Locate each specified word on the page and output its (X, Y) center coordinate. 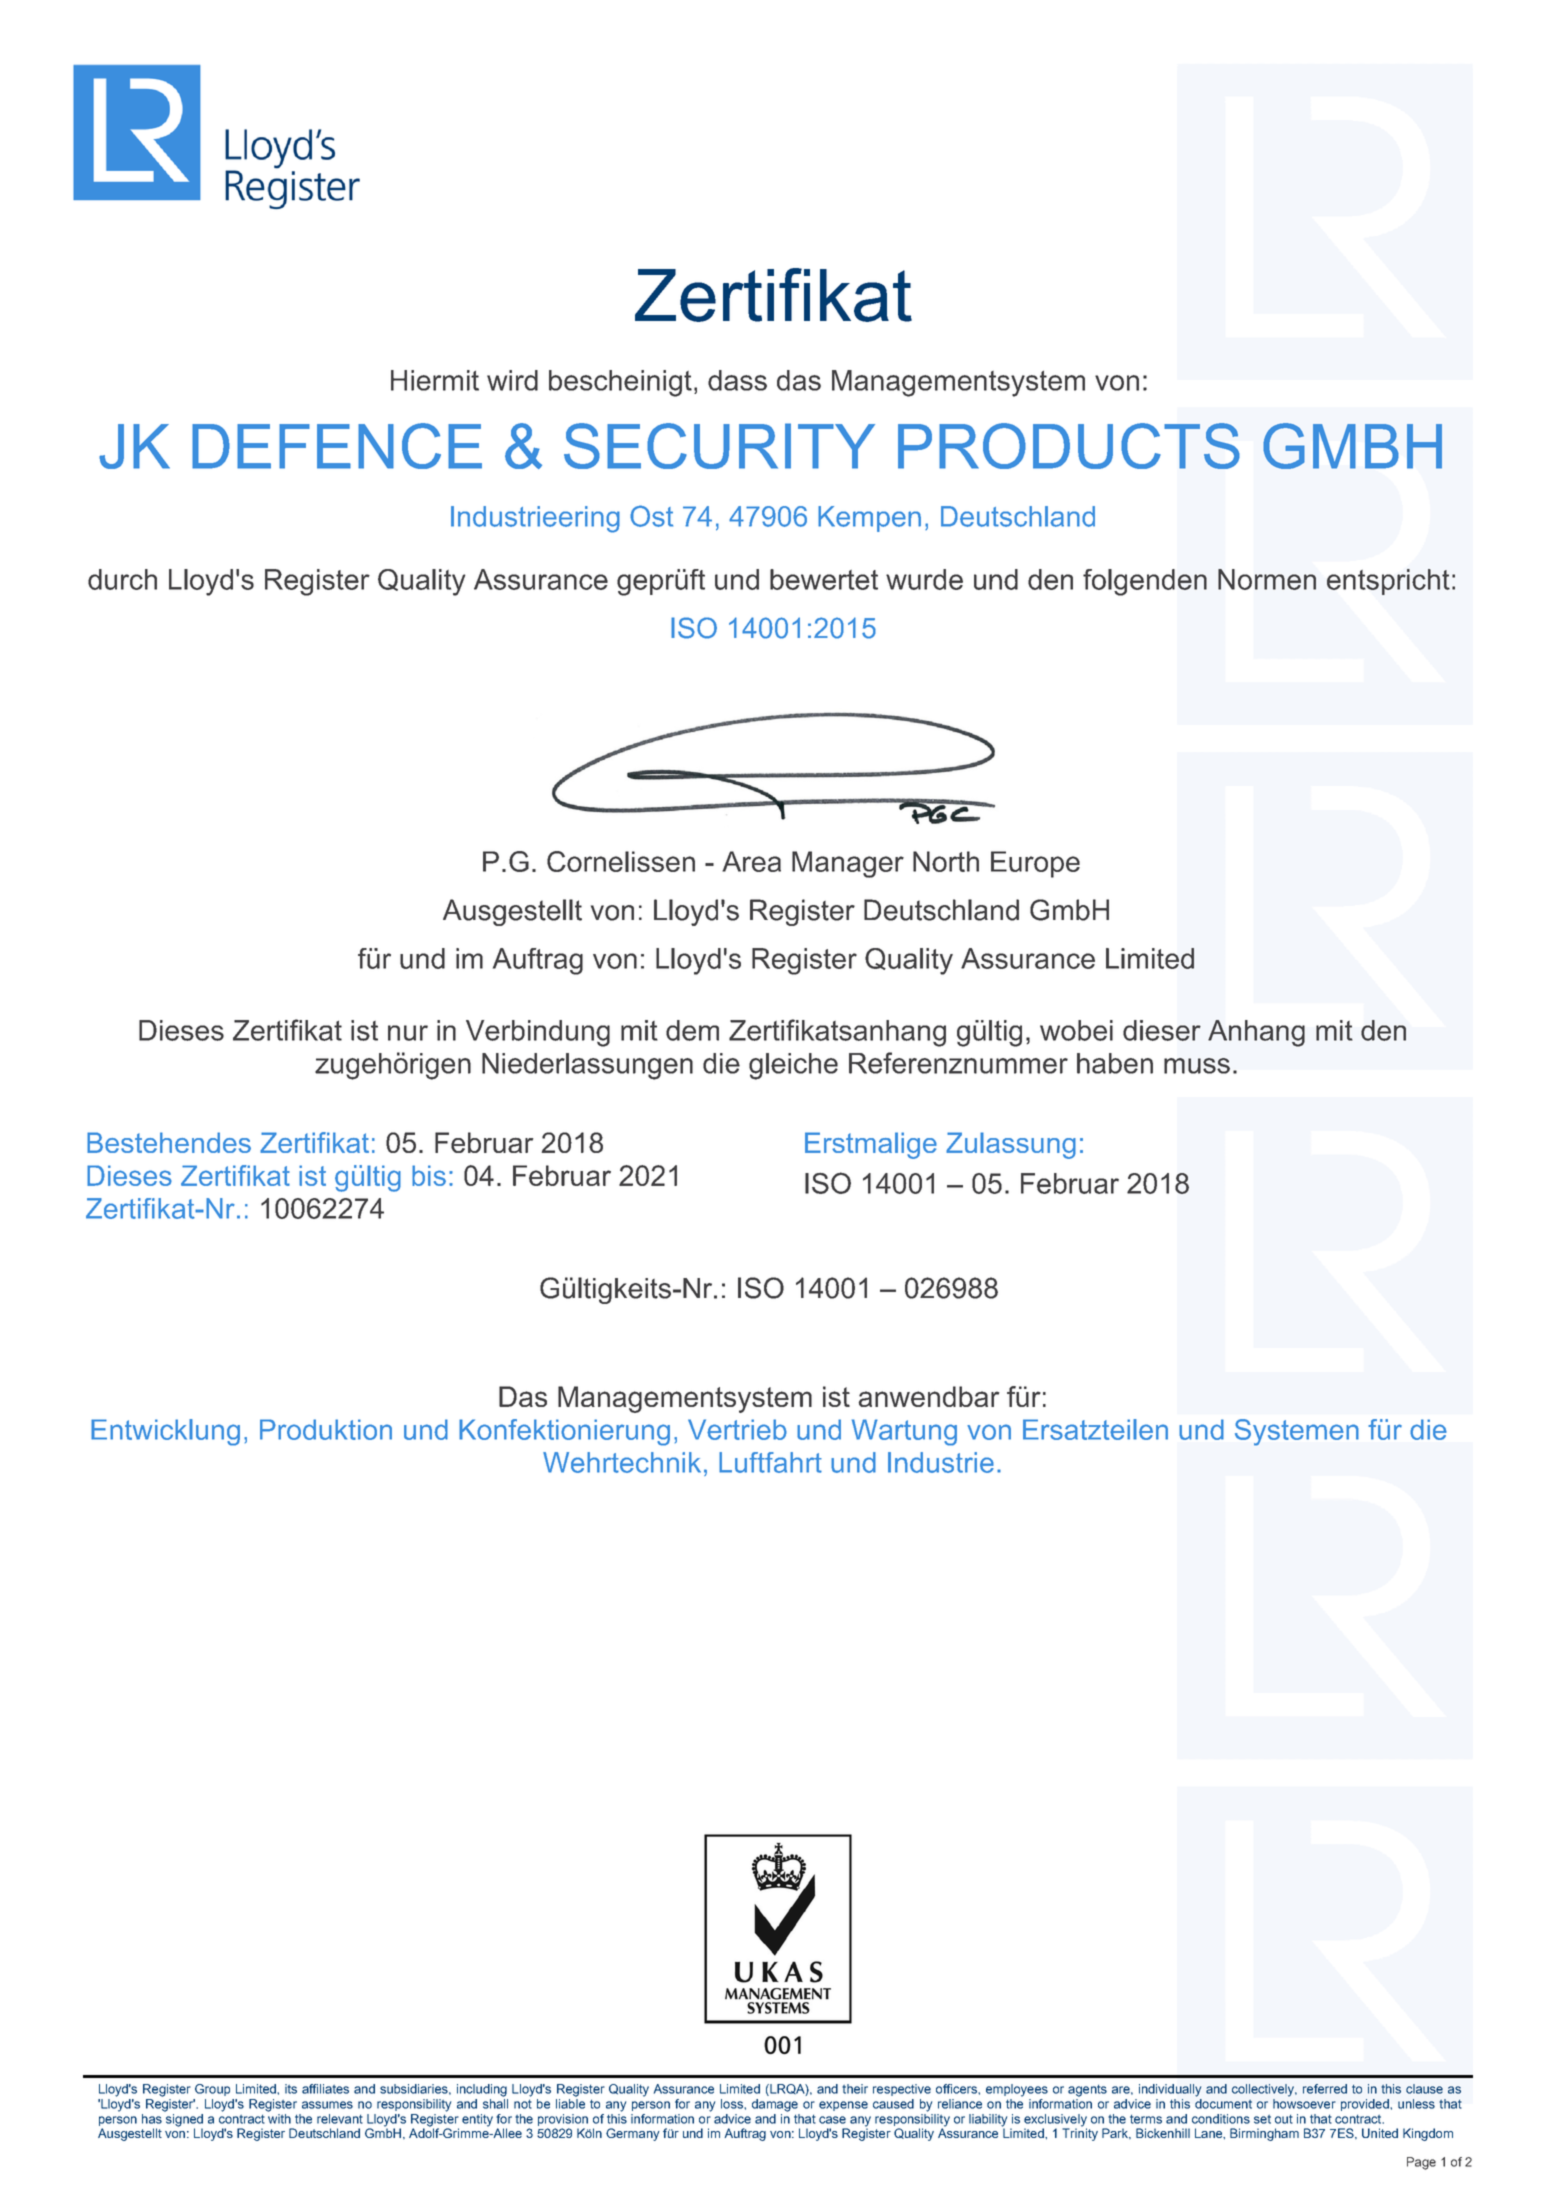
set (1262, 2119)
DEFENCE (337, 446)
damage (775, 2105)
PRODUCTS (1069, 446)
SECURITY (719, 446)
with (279, 2117)
